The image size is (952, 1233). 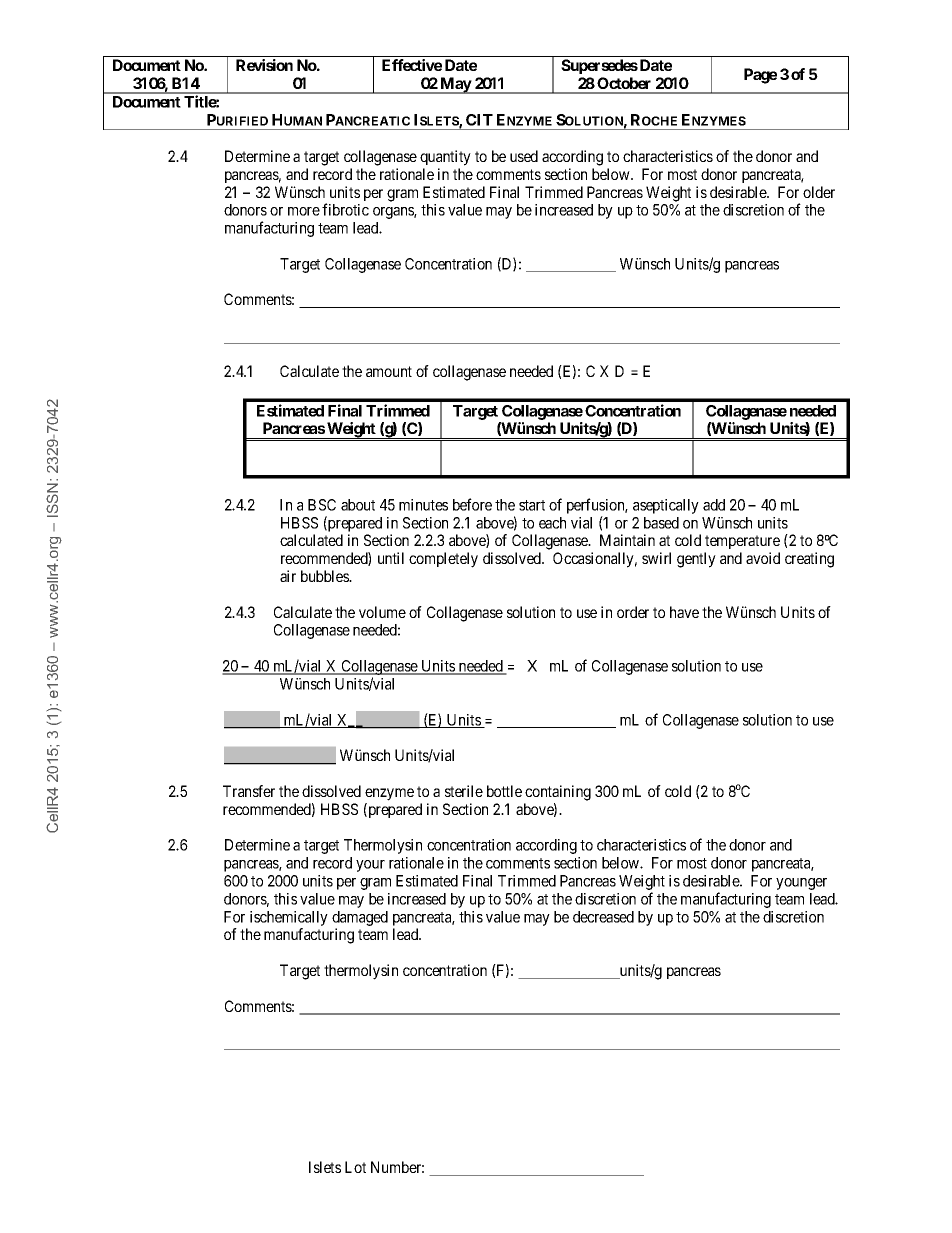 I want to click on Page, so click(x=760, y=76).
